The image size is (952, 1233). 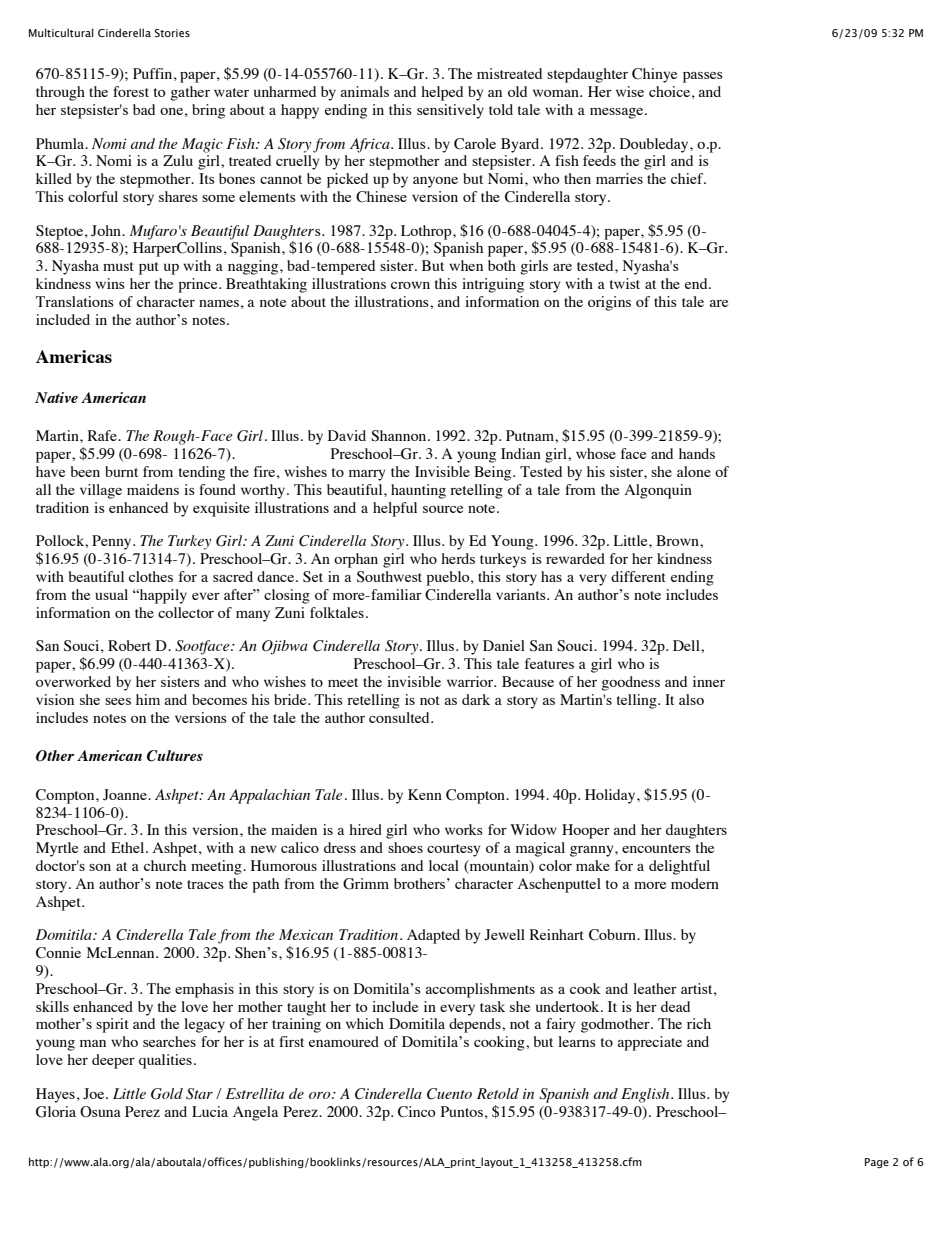 I want to click on Dell, so click(x=687, y=645).
